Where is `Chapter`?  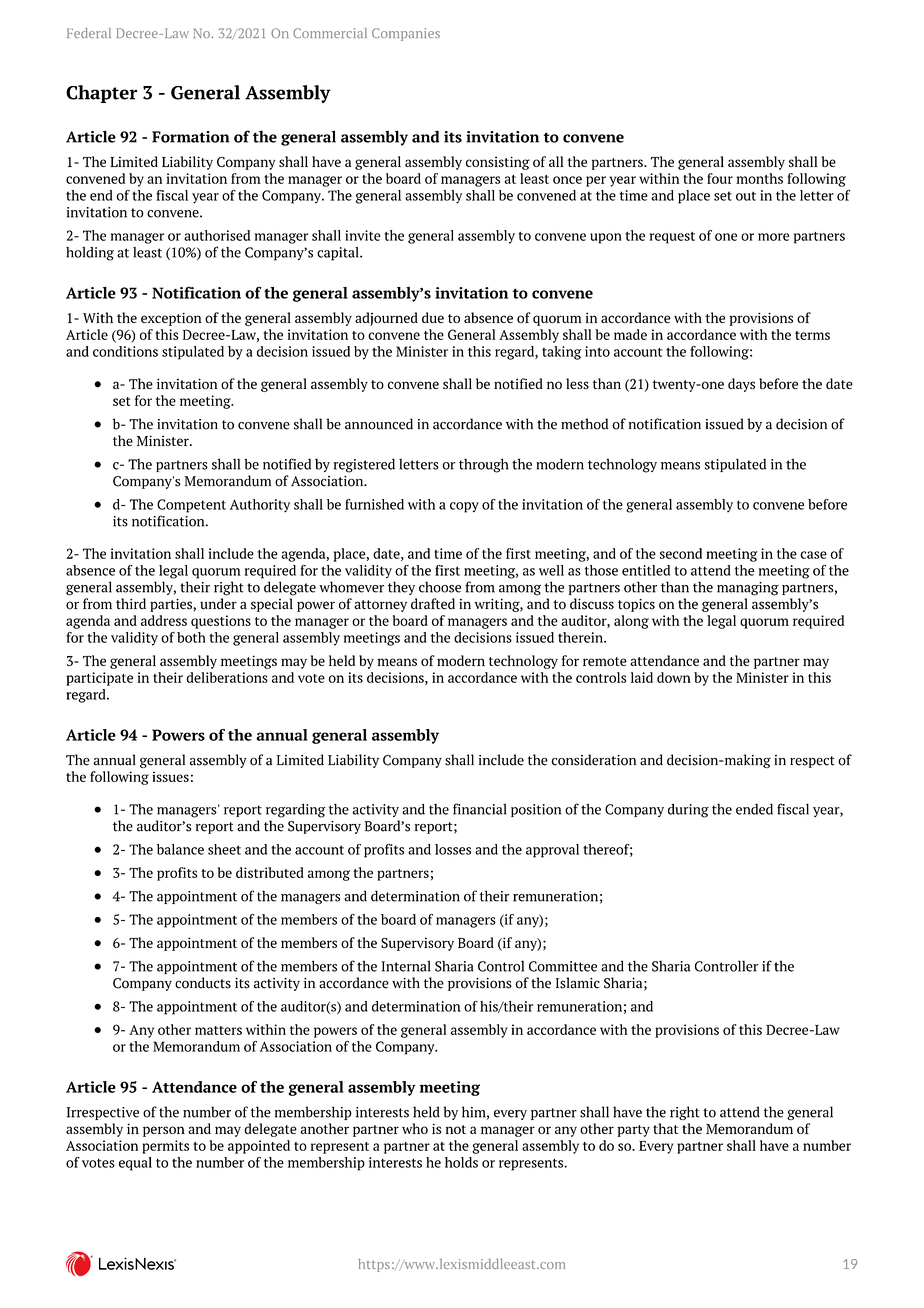 Chapter is located at coordinates (102, 94).
